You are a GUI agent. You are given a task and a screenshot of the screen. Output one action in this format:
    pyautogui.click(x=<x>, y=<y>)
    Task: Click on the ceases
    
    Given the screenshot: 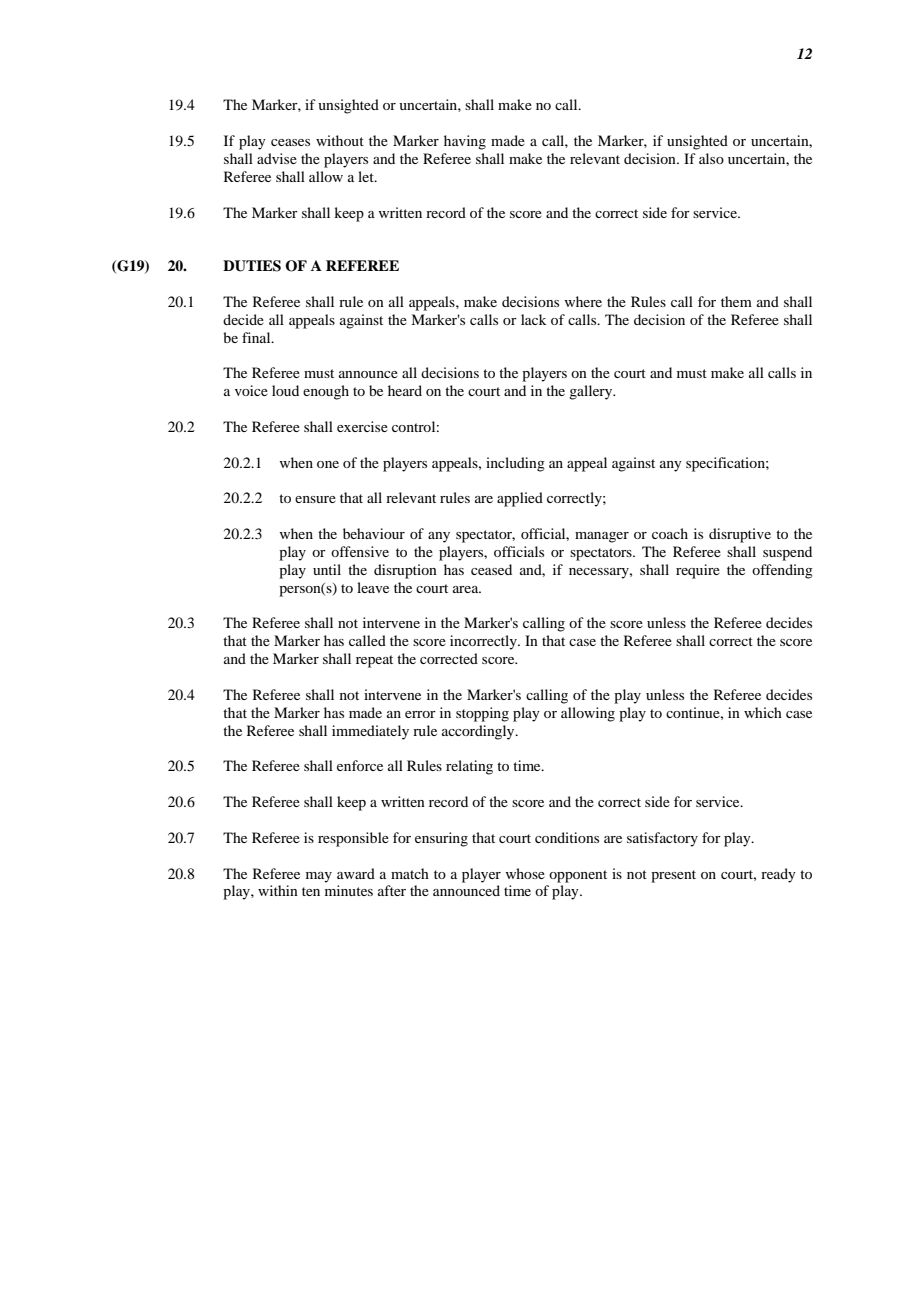 What is the action you would take?
    pyautogui.click(x=290, y=142)
